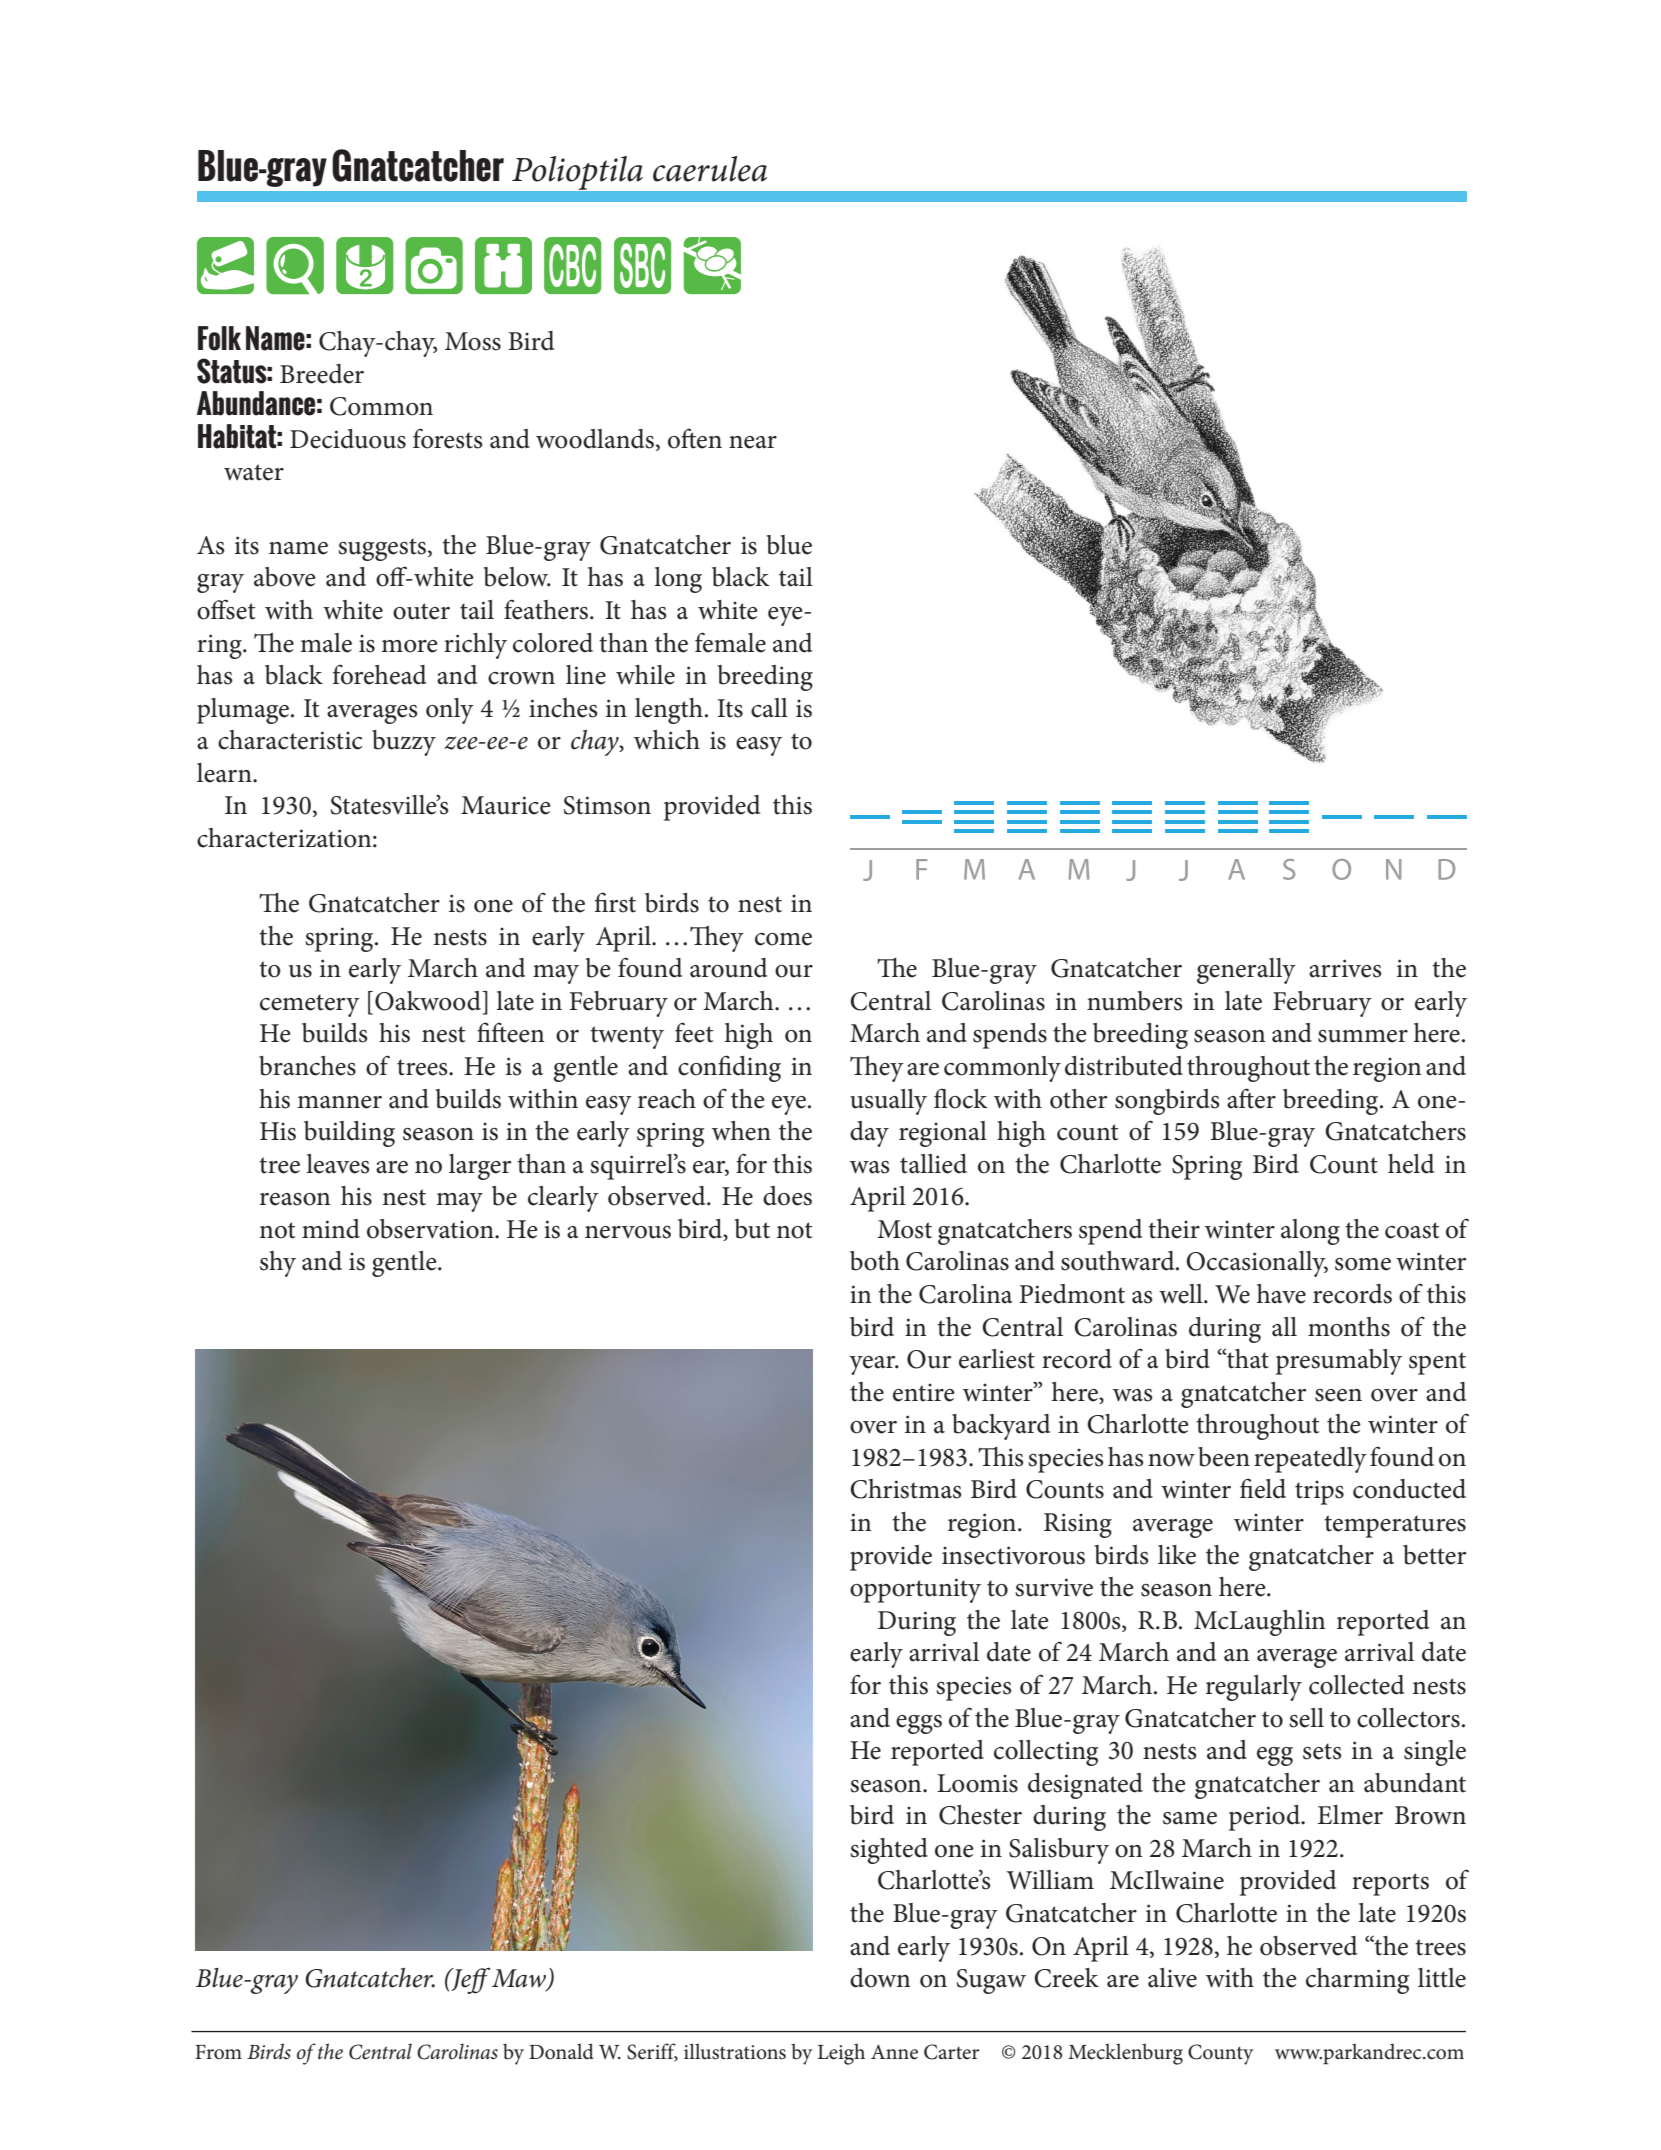 The height and width of the image is (2150, 1661). Describe the element at coordinates (787, 1196) in the image. I see `does` at that location.
